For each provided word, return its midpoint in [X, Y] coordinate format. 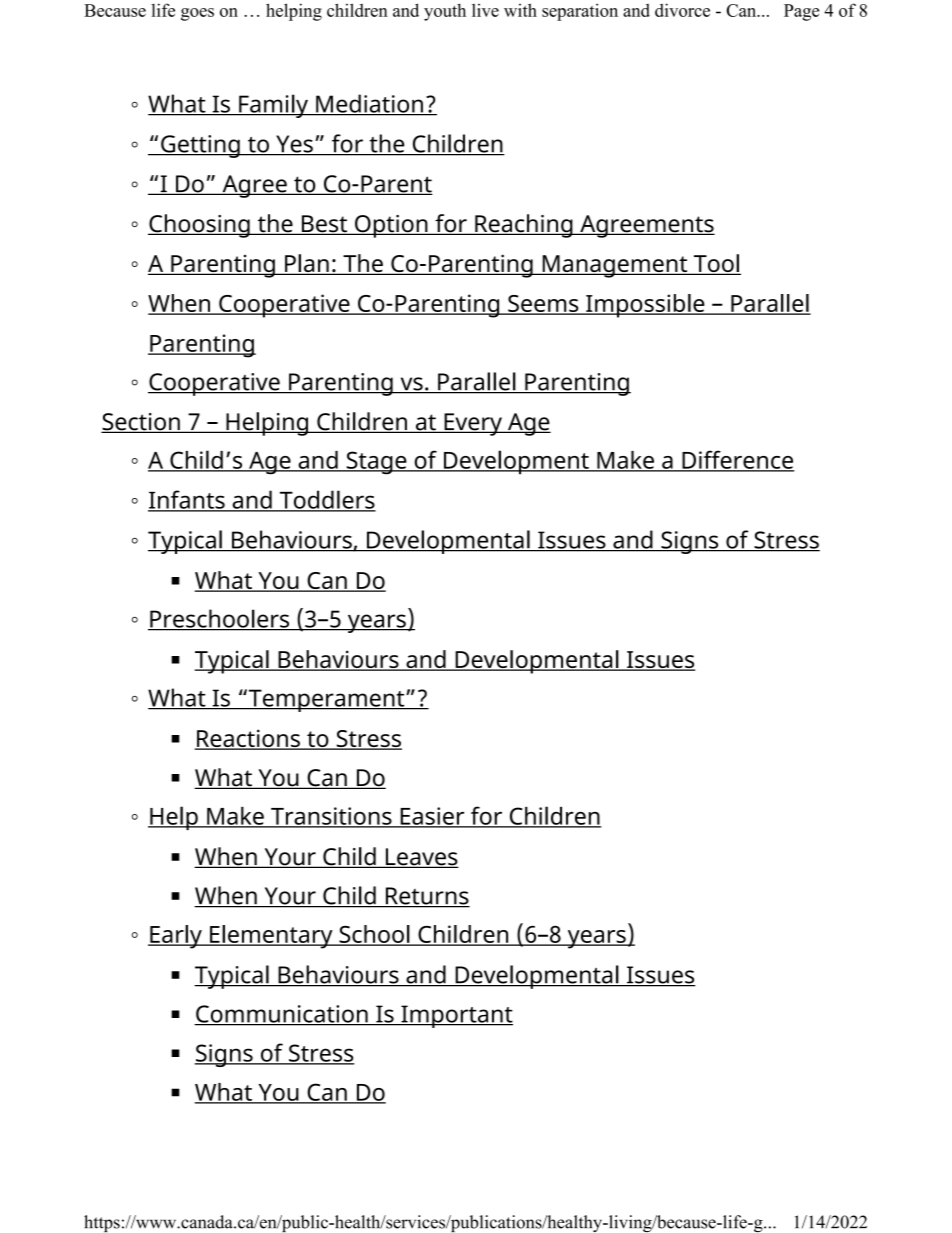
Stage [376, 463]
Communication [282, 1015]
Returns [426, 897]
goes [197, 14]
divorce [682, 10]
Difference [737, 460]
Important [456, 1016]
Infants [187, 500]
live [485, 10]
